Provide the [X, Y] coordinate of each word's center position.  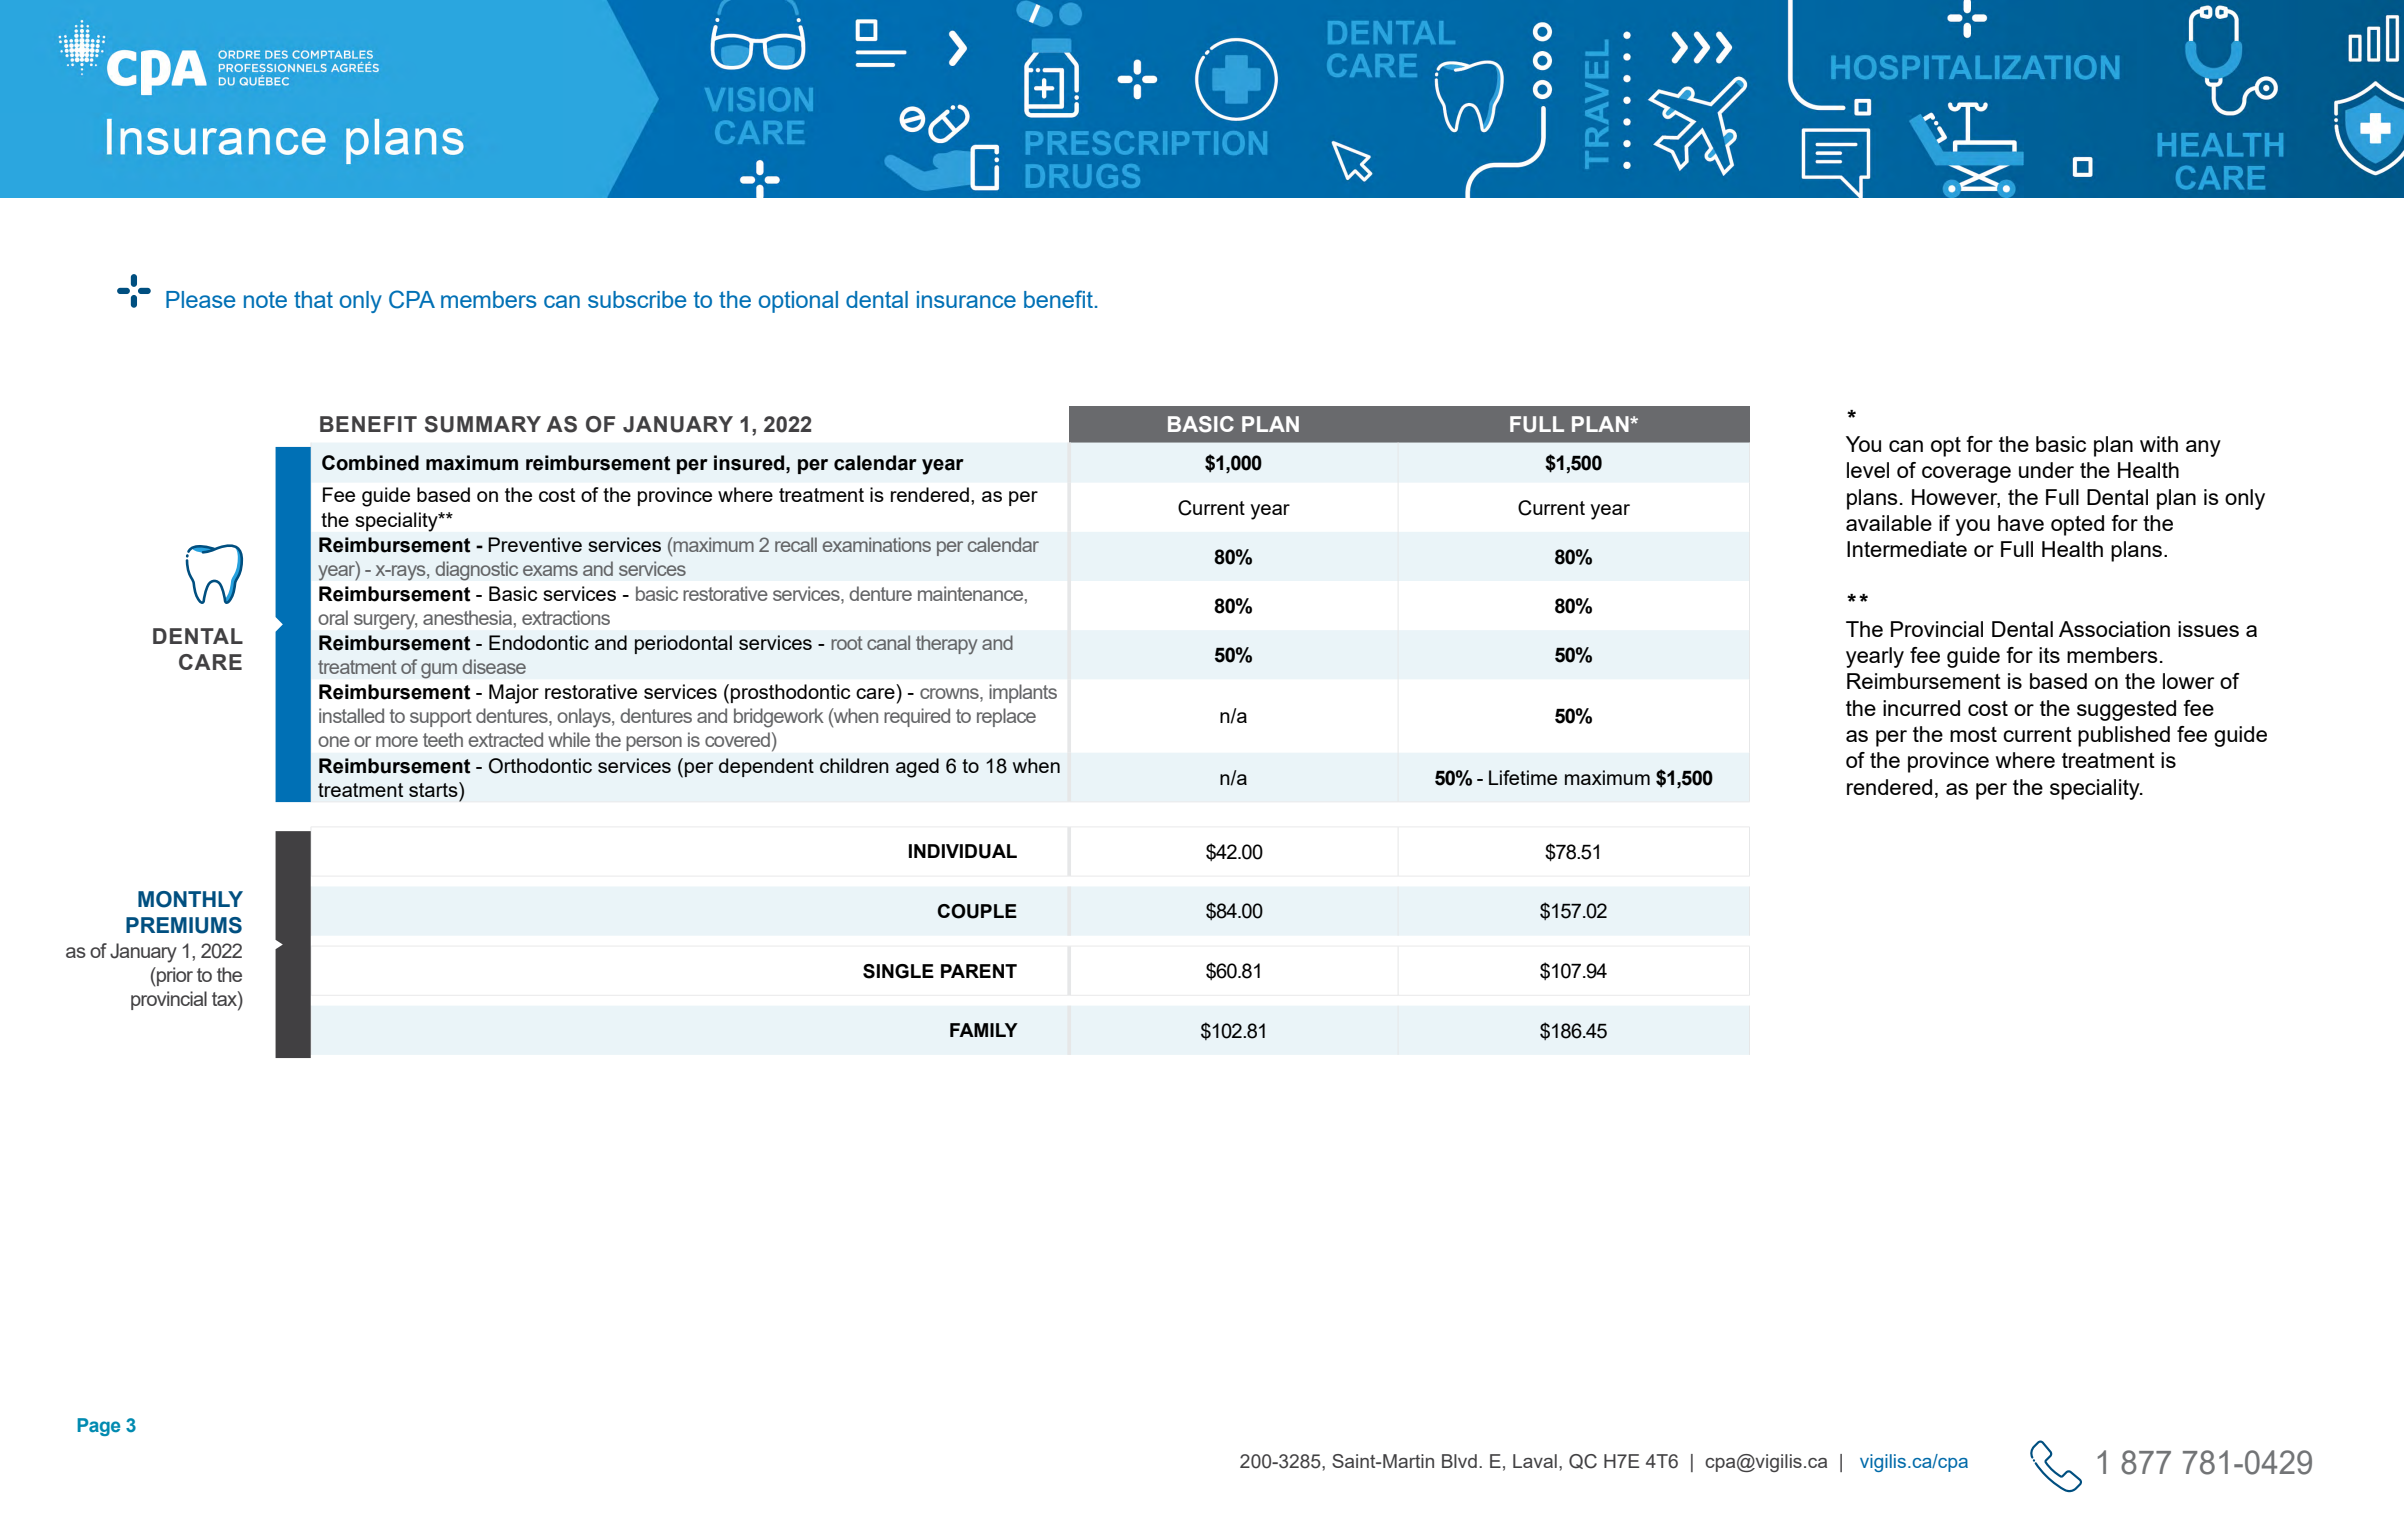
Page [98, 1427]
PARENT [979, 971]
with [2159, 444]
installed [351, 715]
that [313, 299]
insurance [966, 299]
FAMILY [984, 1030]
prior [174, 976]
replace [1006, 717]
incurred [1921, 708]
